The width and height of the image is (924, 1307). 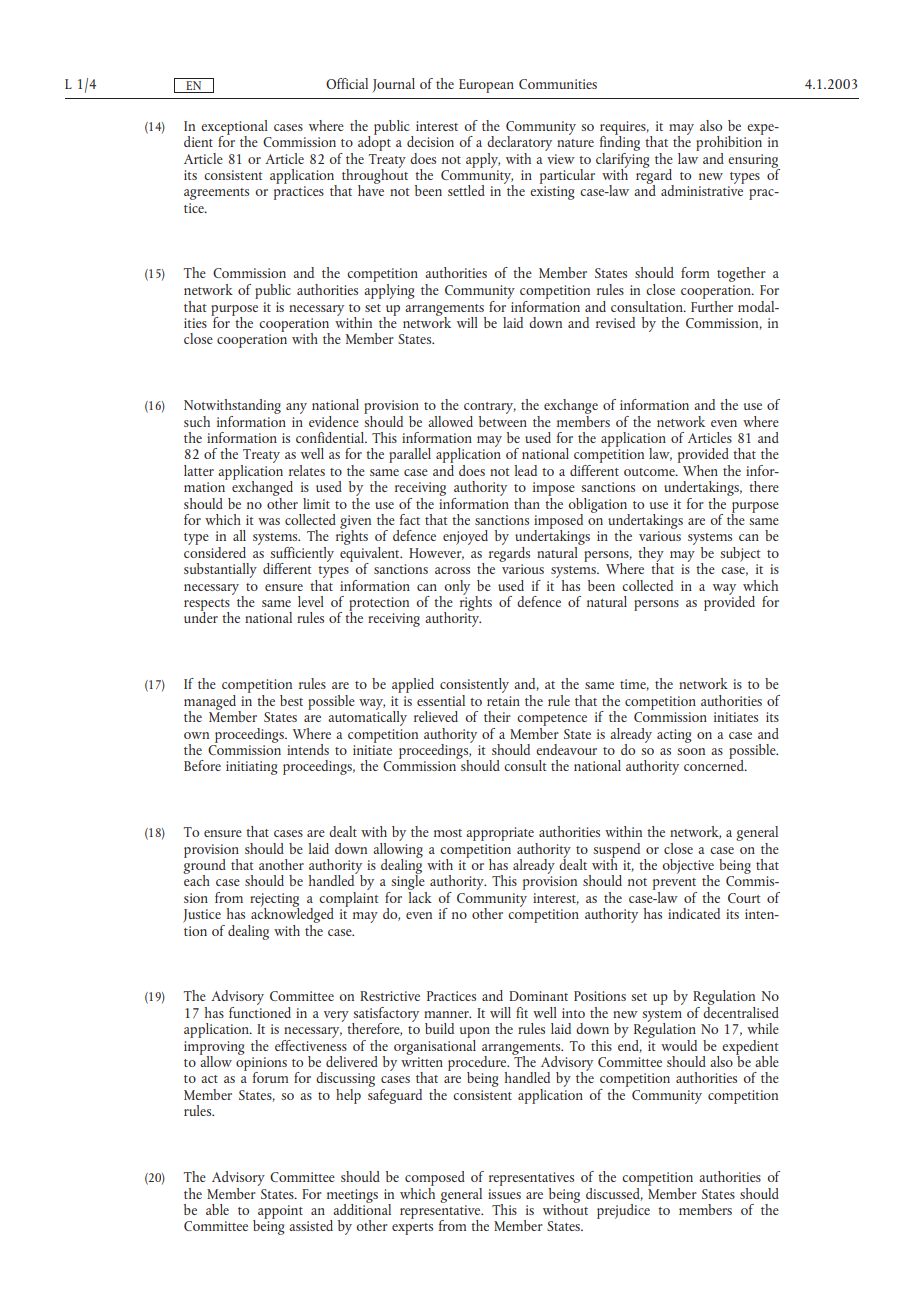 I want to click on contrary, so click(x=490, y=408).
